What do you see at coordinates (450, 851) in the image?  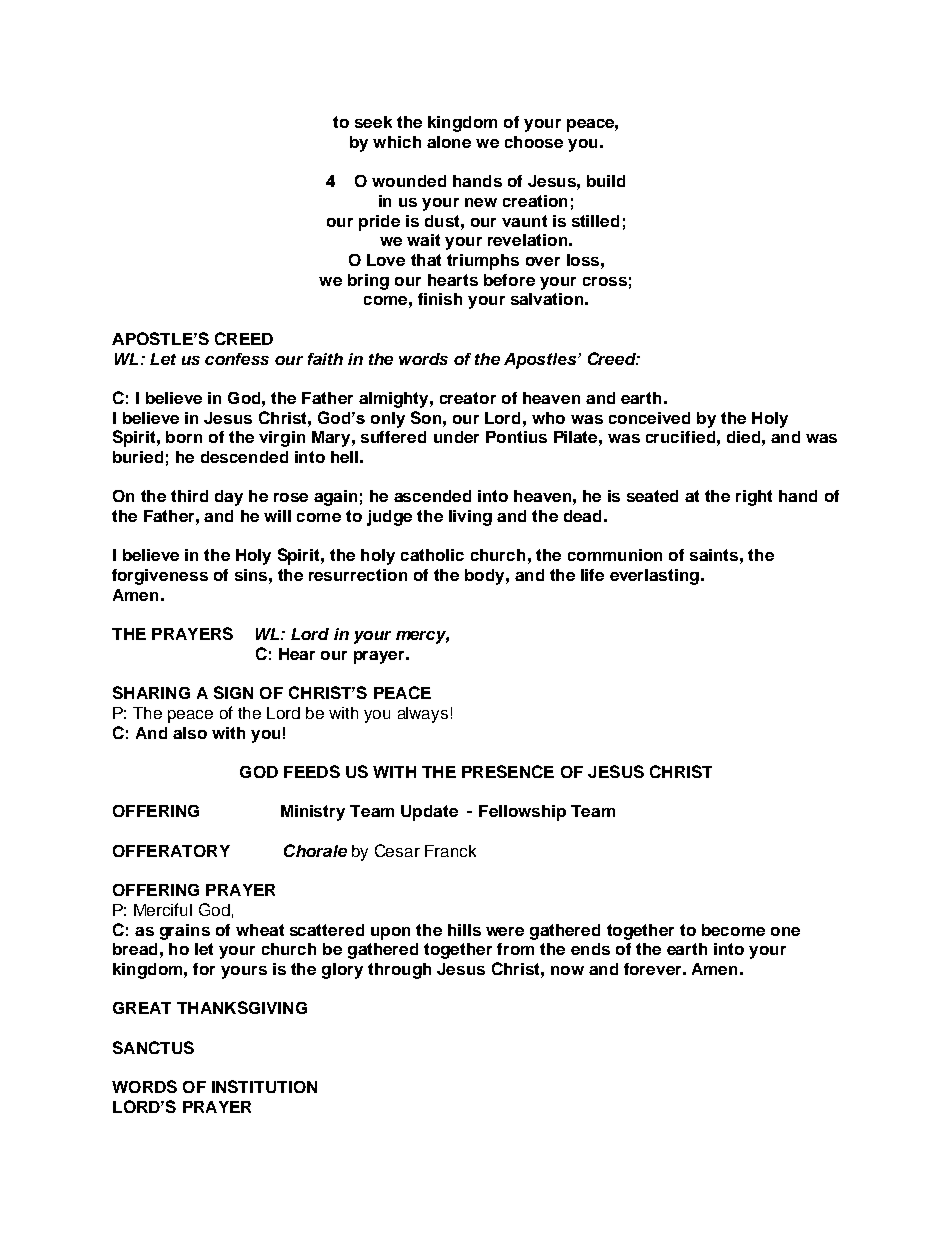 I see `Franck` at bounding box center [450, 851].
